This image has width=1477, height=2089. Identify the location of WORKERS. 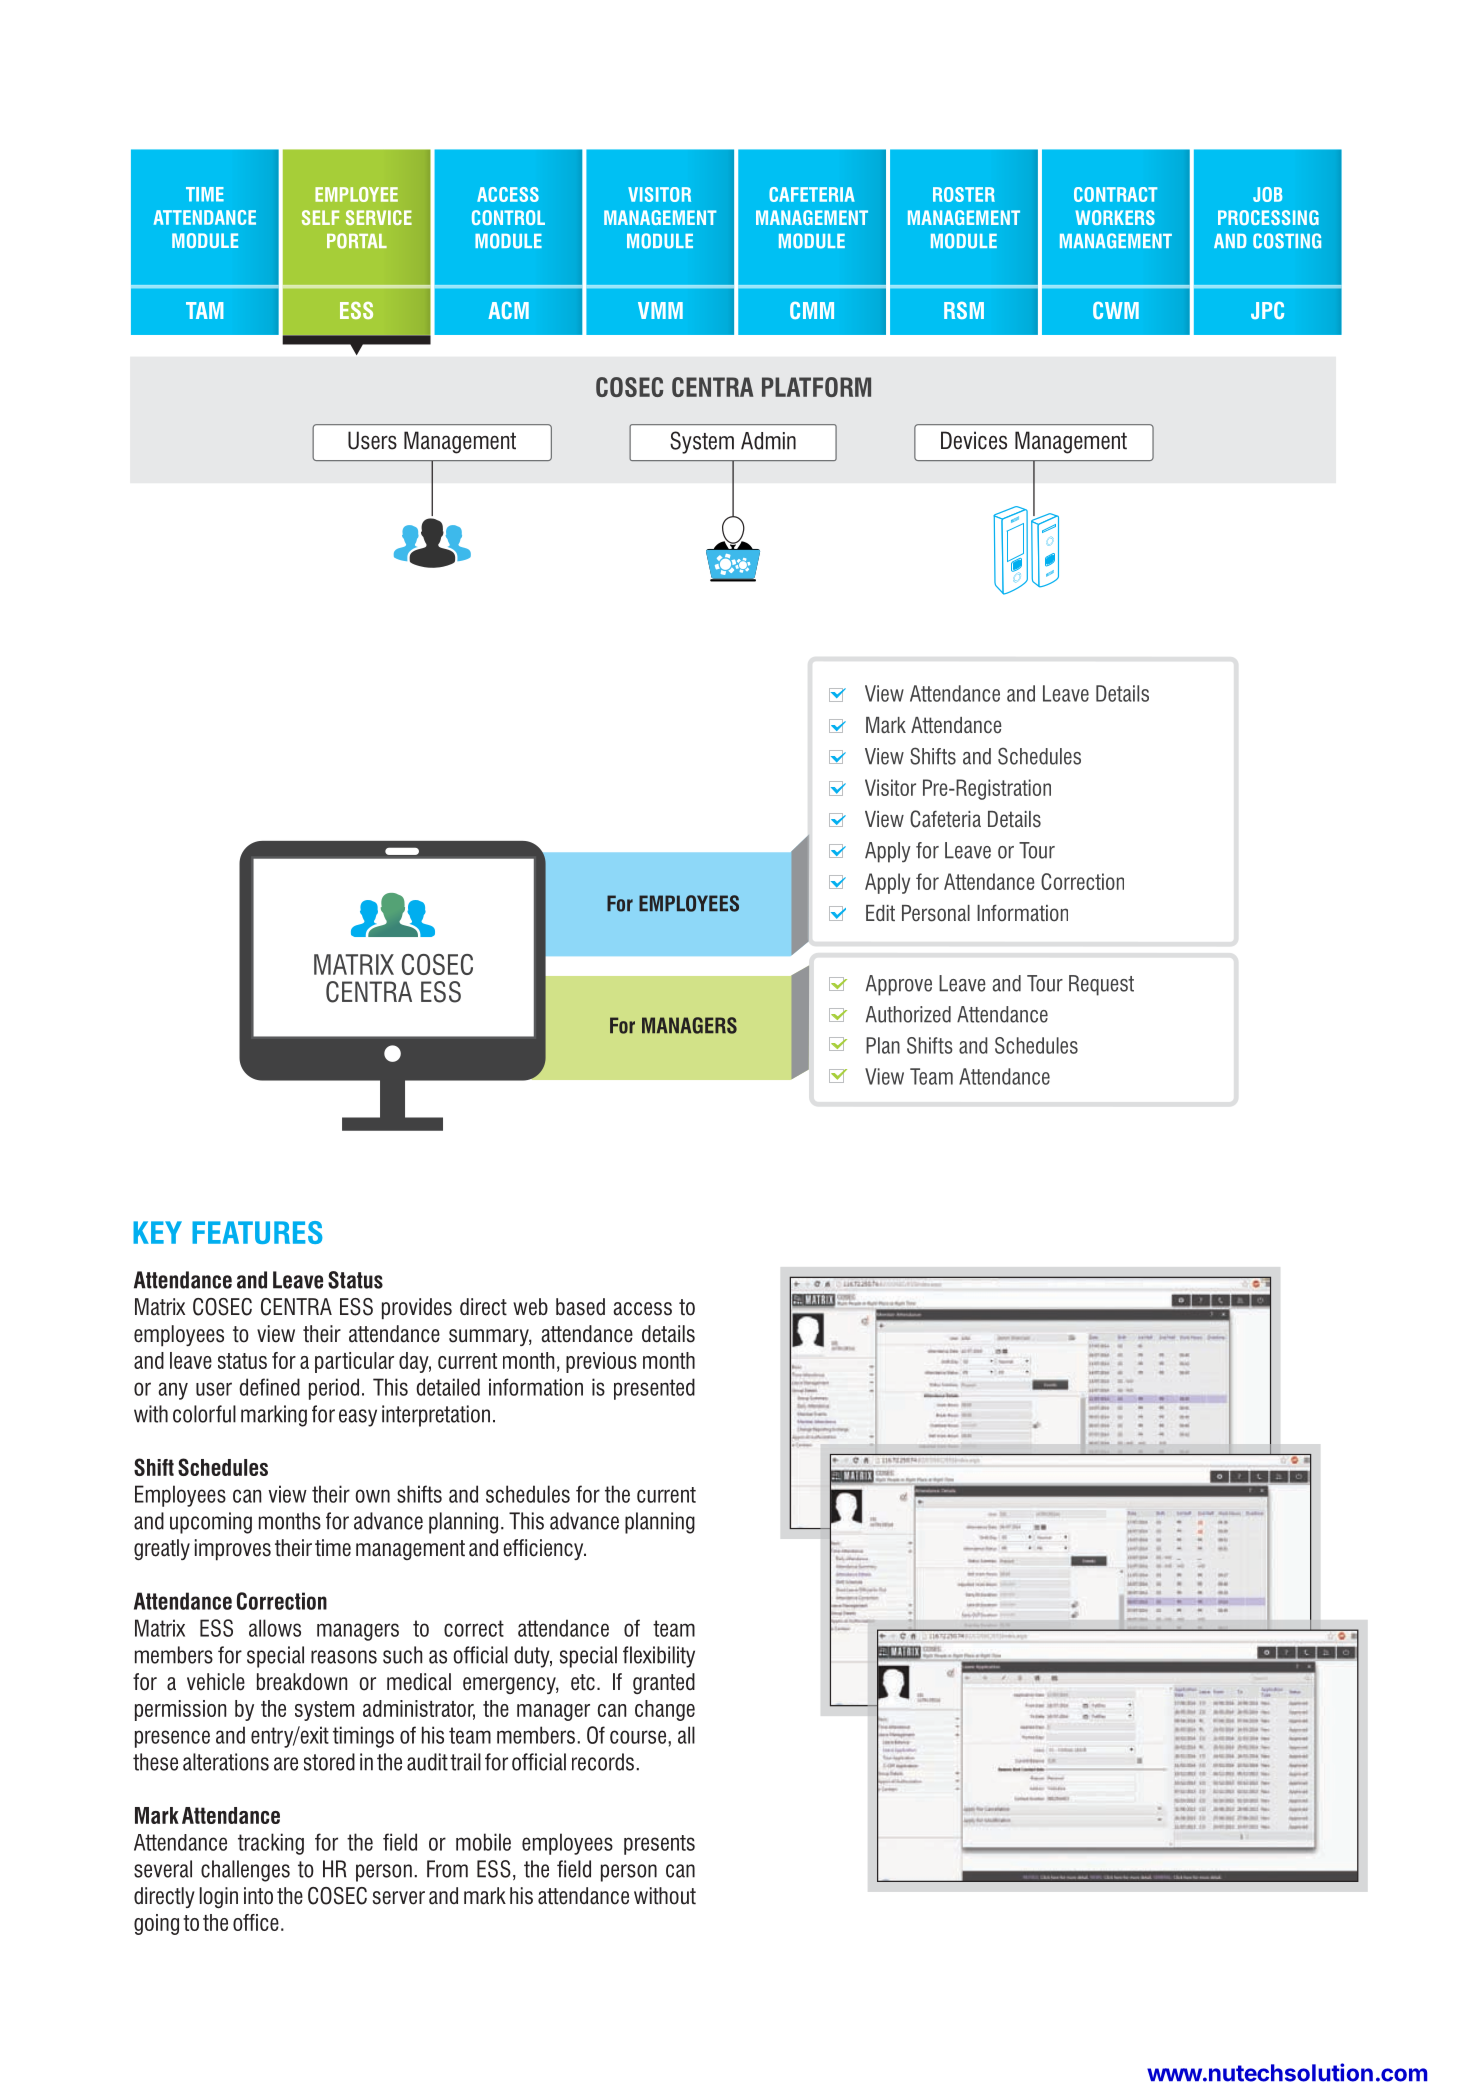
(1115, 217).
